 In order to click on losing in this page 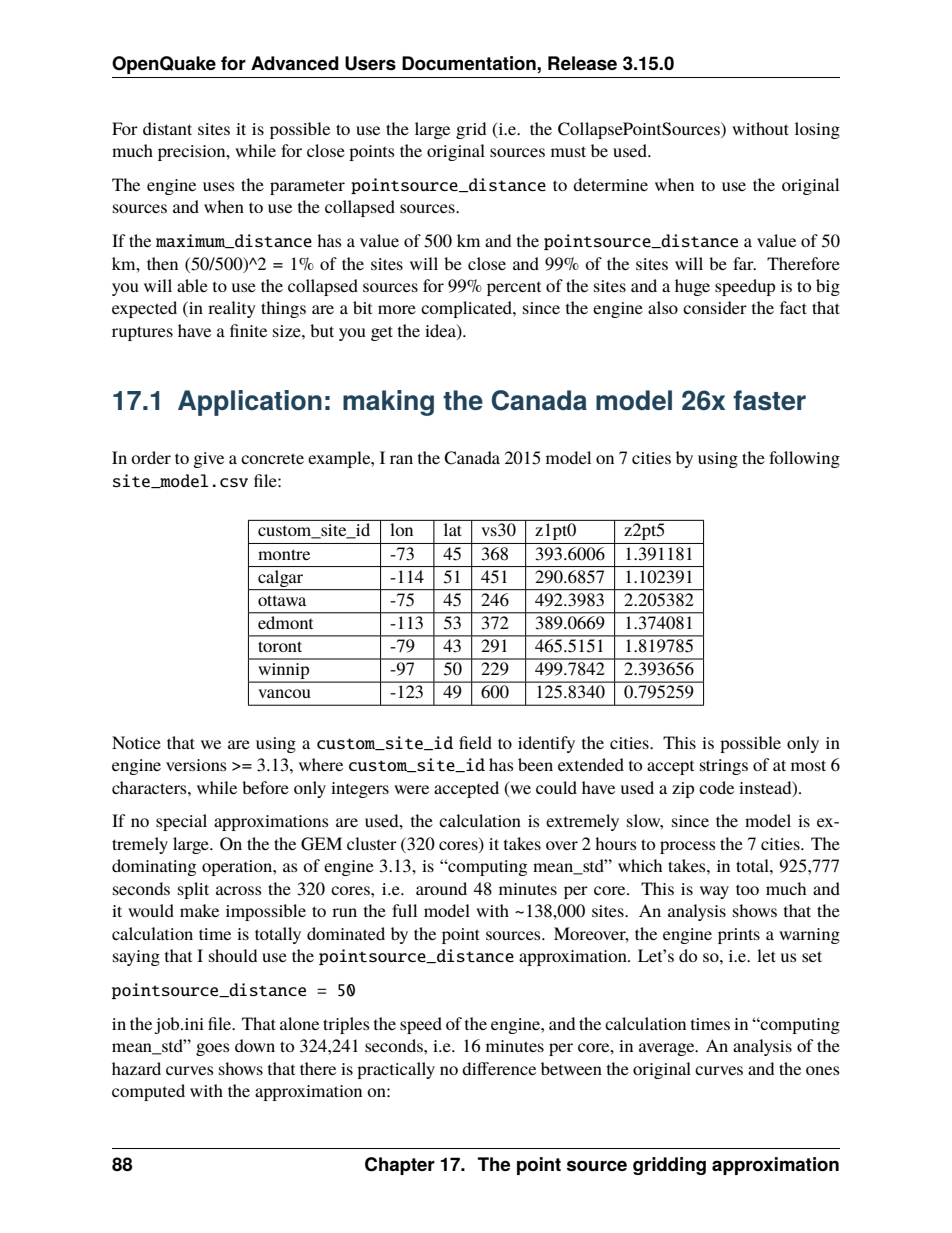, I will do `click(817, 130)`.
